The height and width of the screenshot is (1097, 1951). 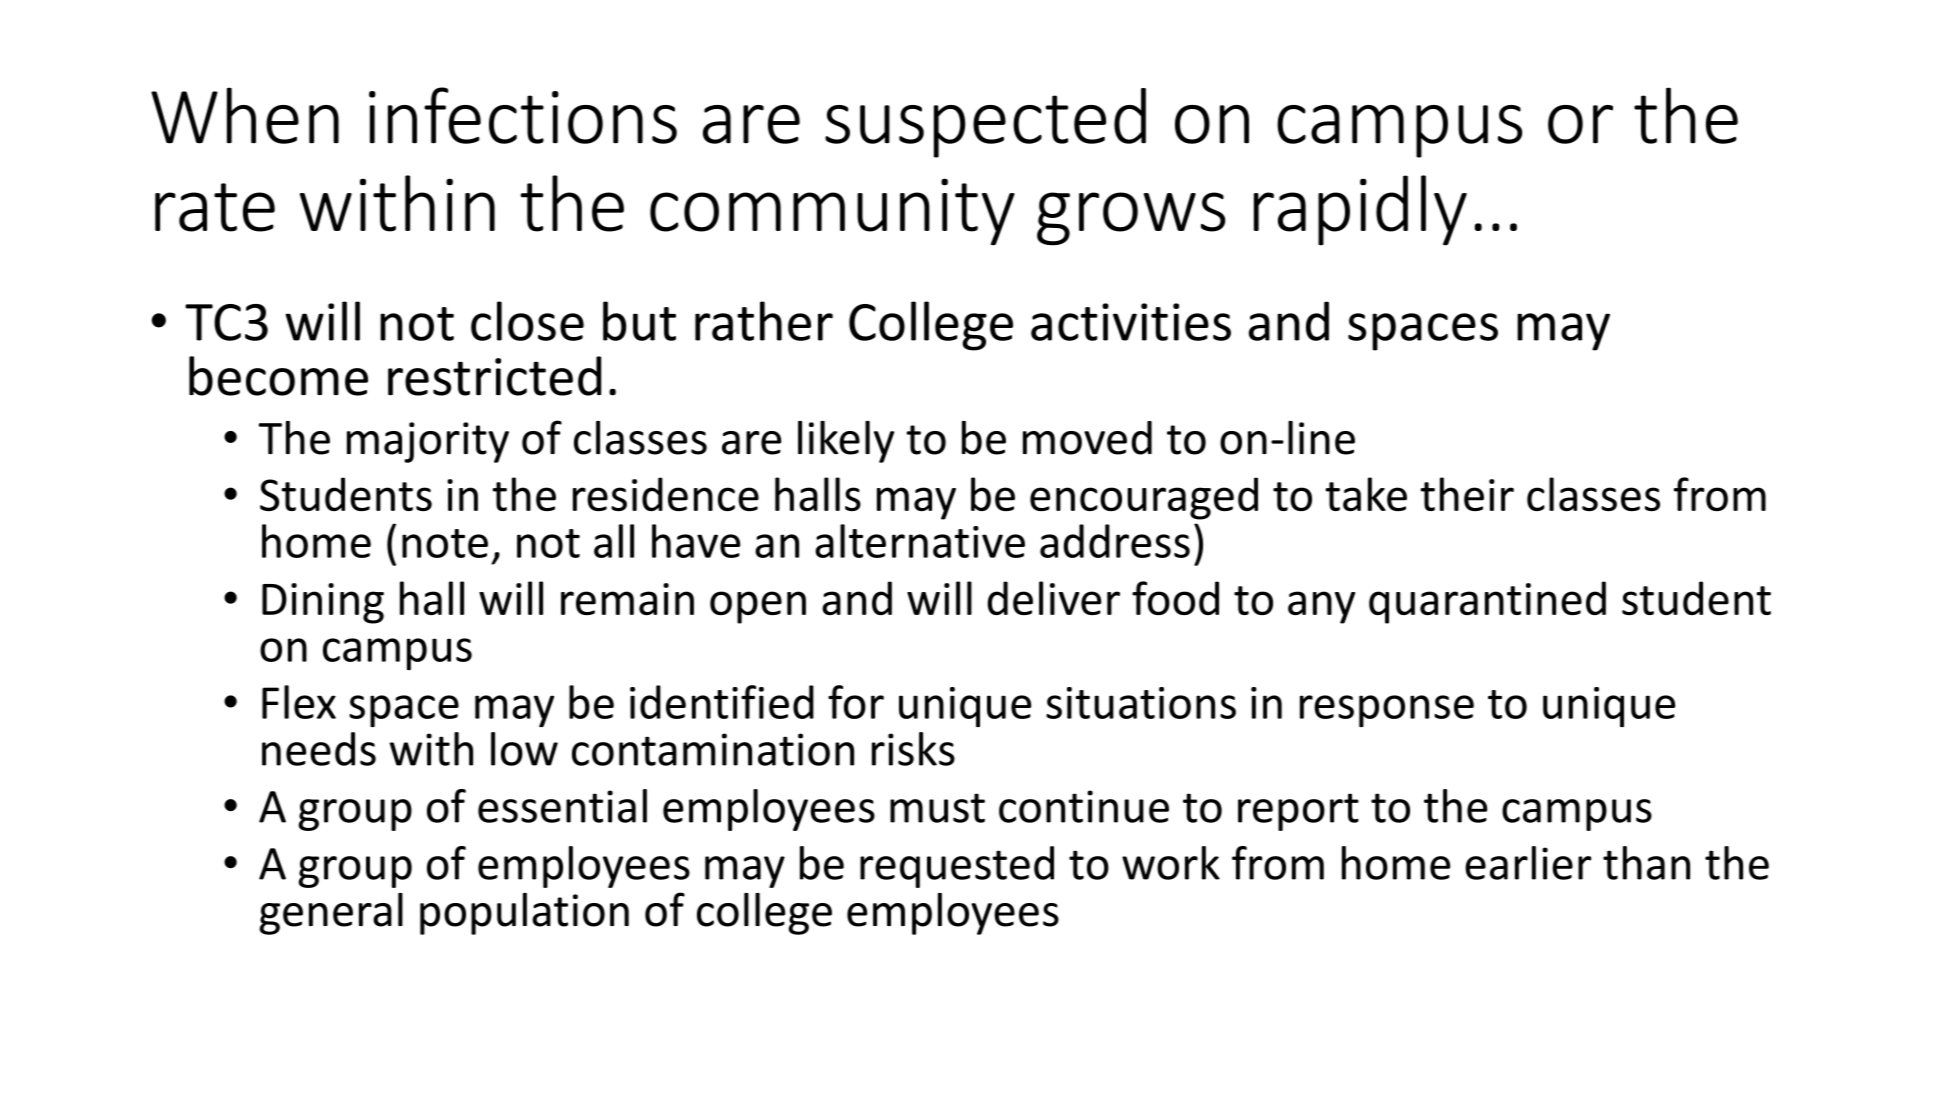 What do you see at coordinates (1387, 711) in the screenshot?
I see `response` at bounding box center [1387, 711].
